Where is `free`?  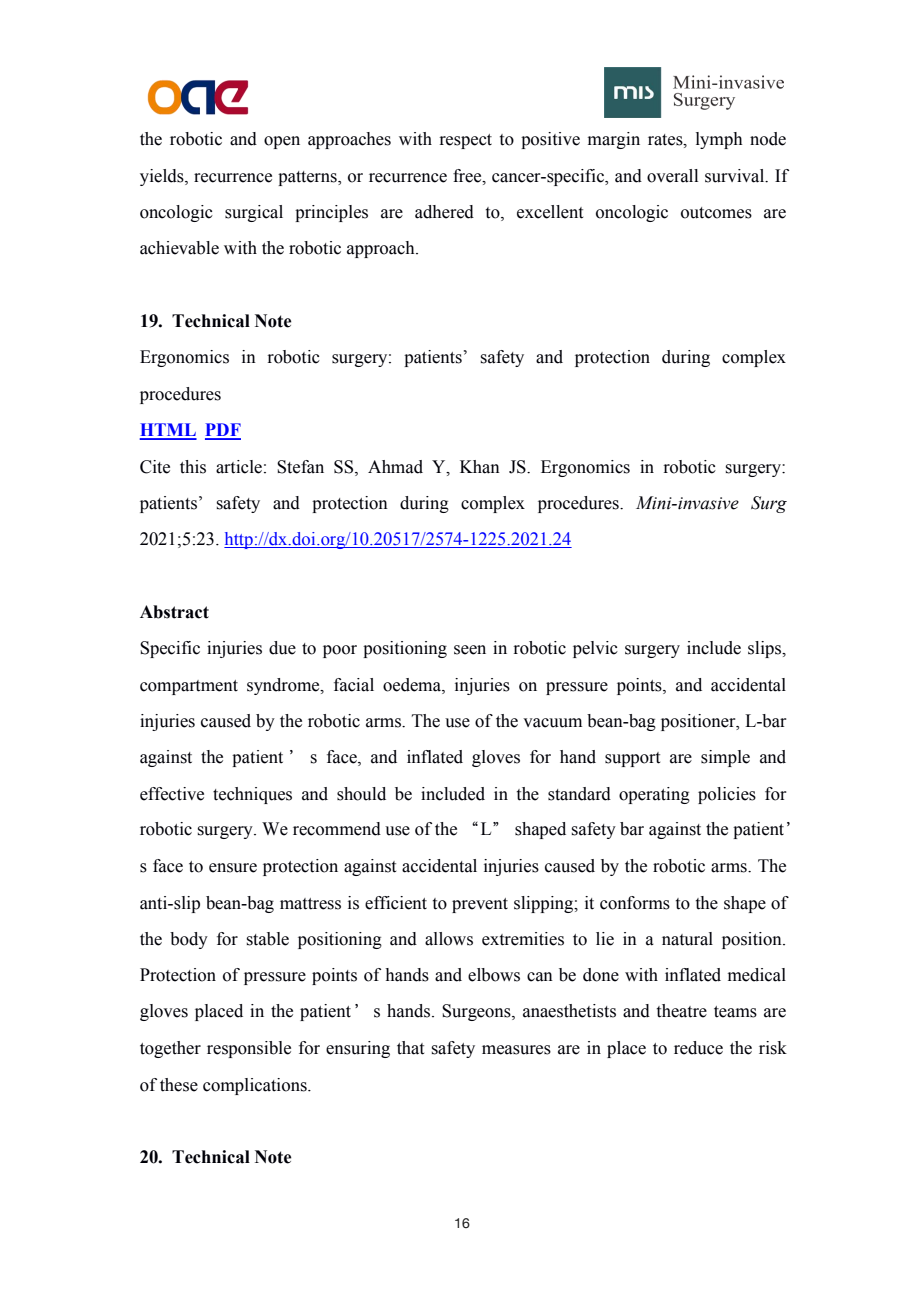 free is located at coordinates (468, 176).
